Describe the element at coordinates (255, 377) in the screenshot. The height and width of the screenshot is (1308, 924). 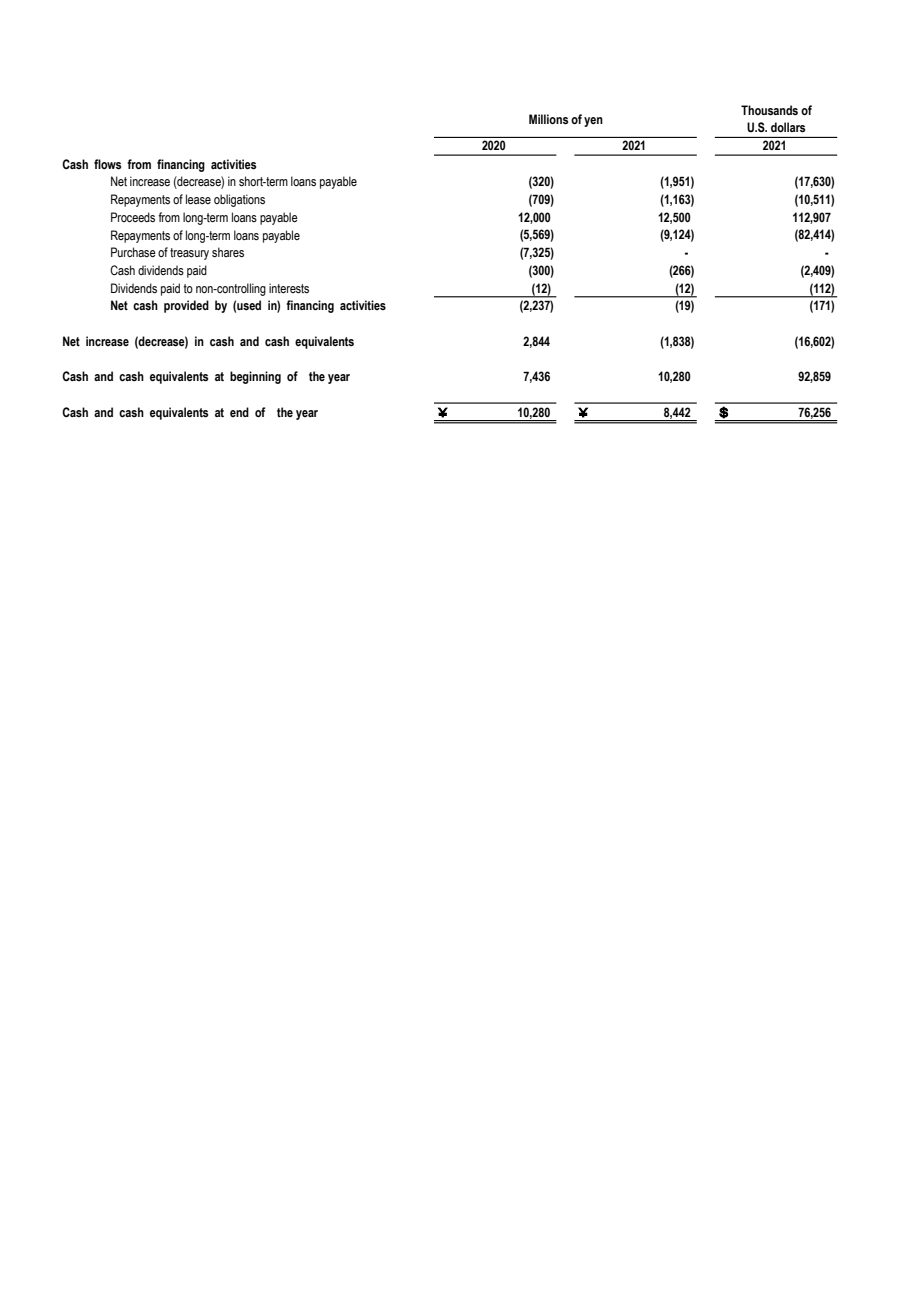
I see `beginning` at that location.
